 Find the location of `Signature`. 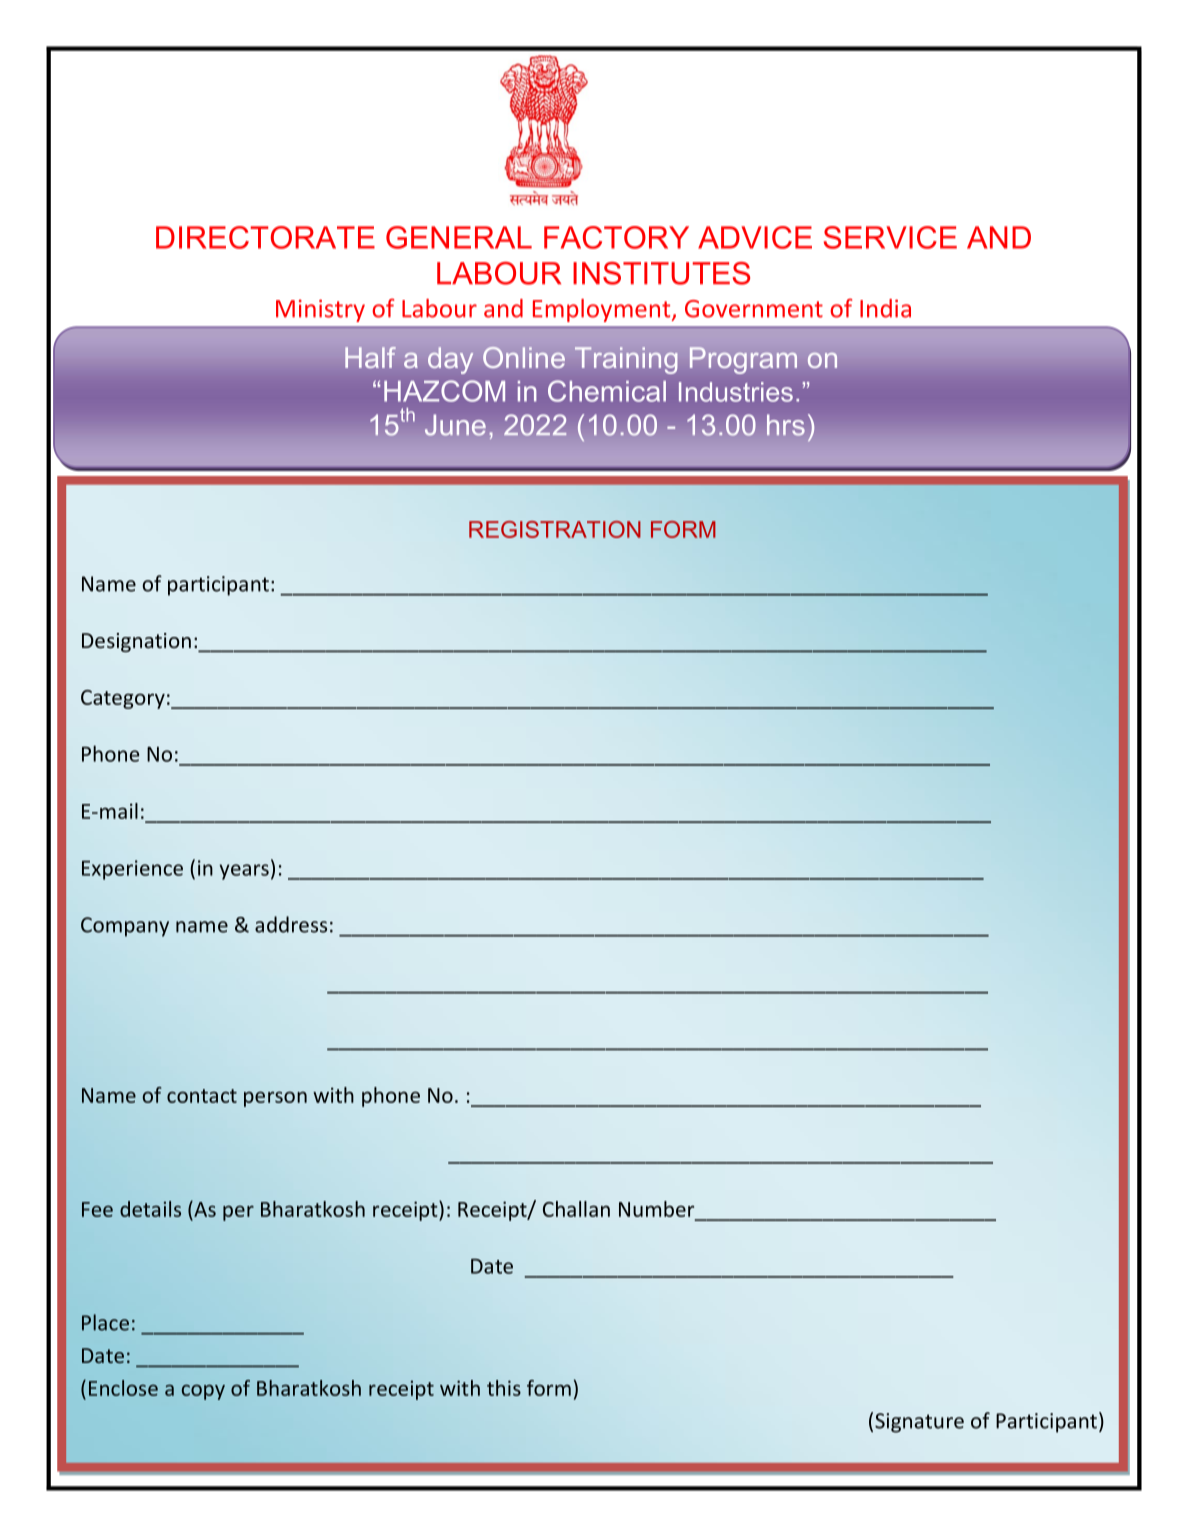

Signature is located at coordinates (919, 1423).
